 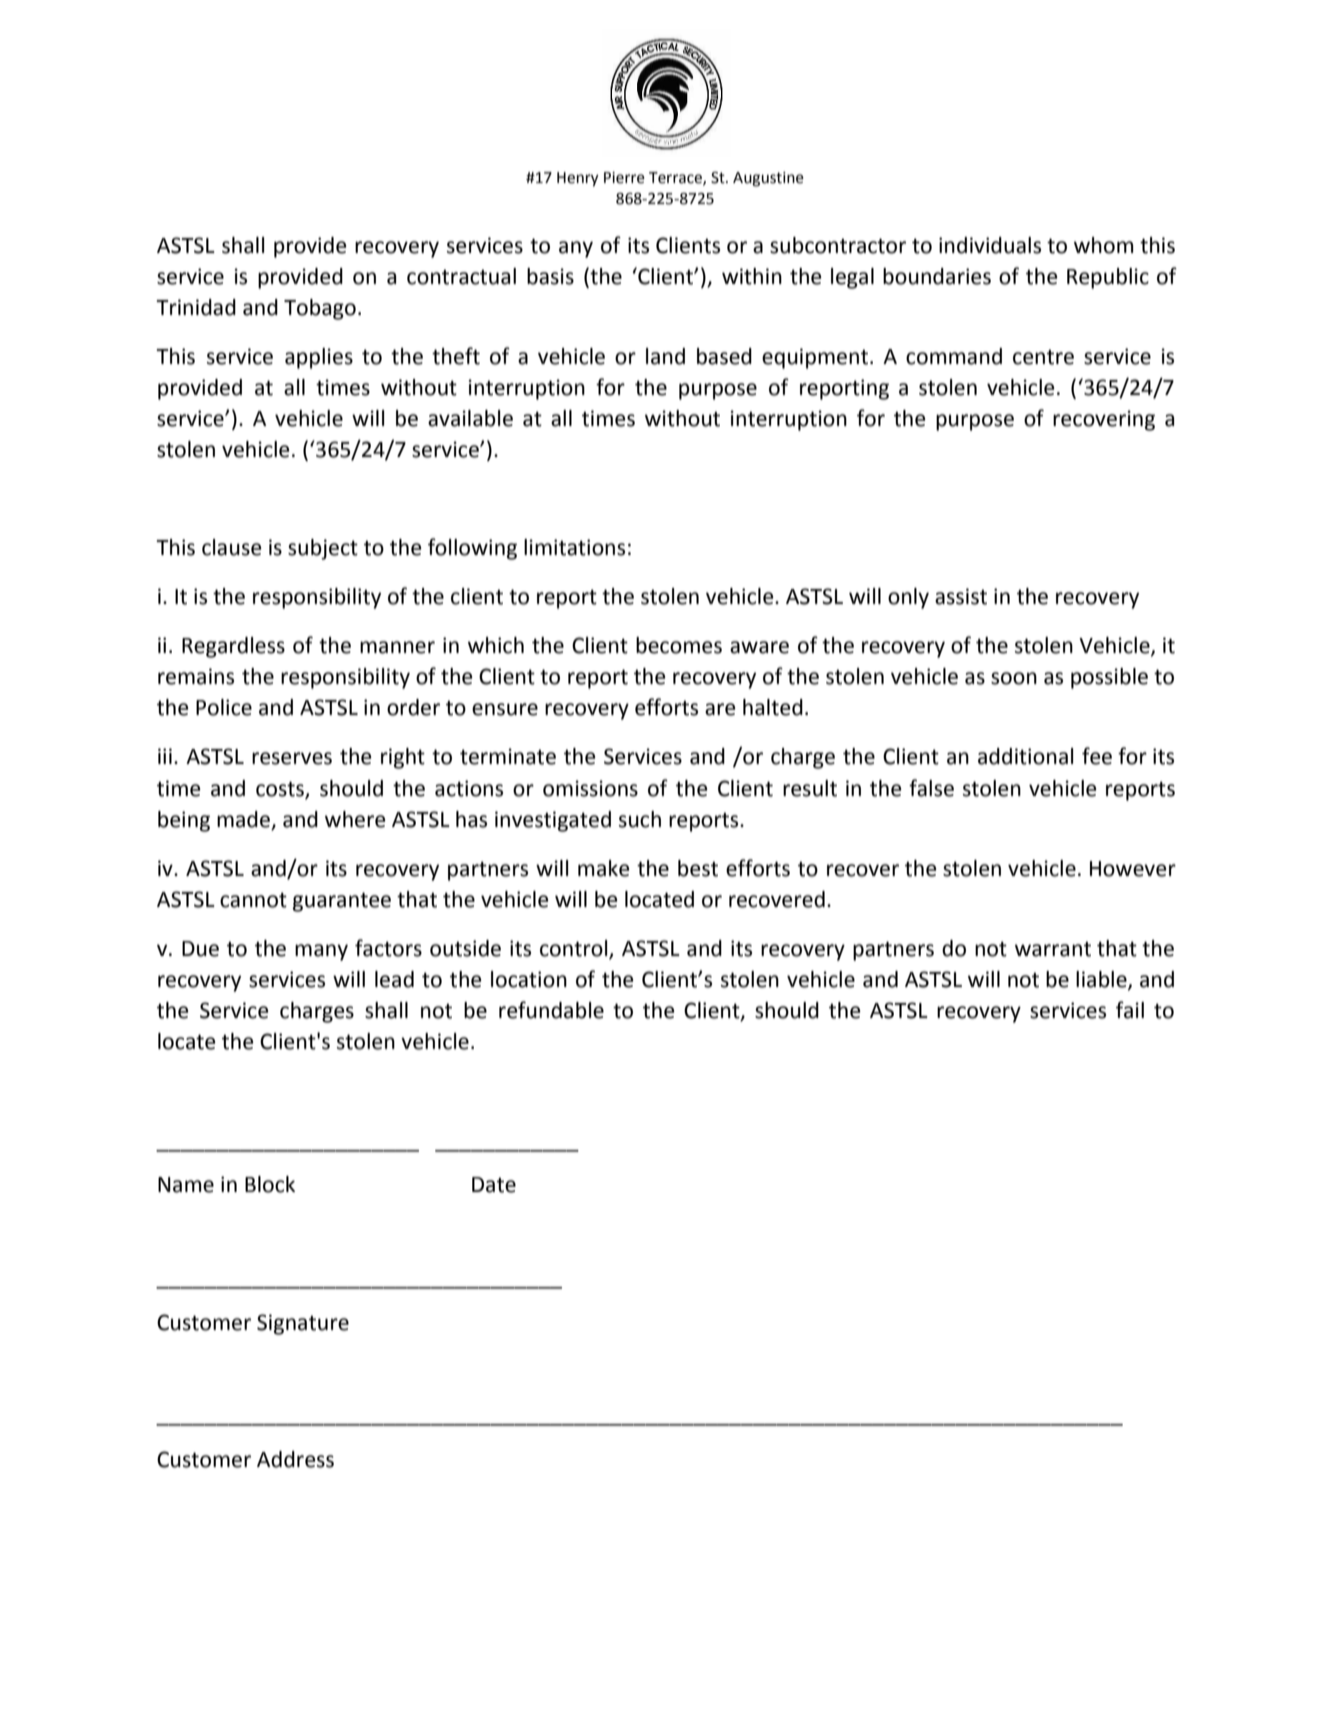 What do you see at coordinates (243, 819) in the page?
I see `made` at bounding box center [243, 819].
